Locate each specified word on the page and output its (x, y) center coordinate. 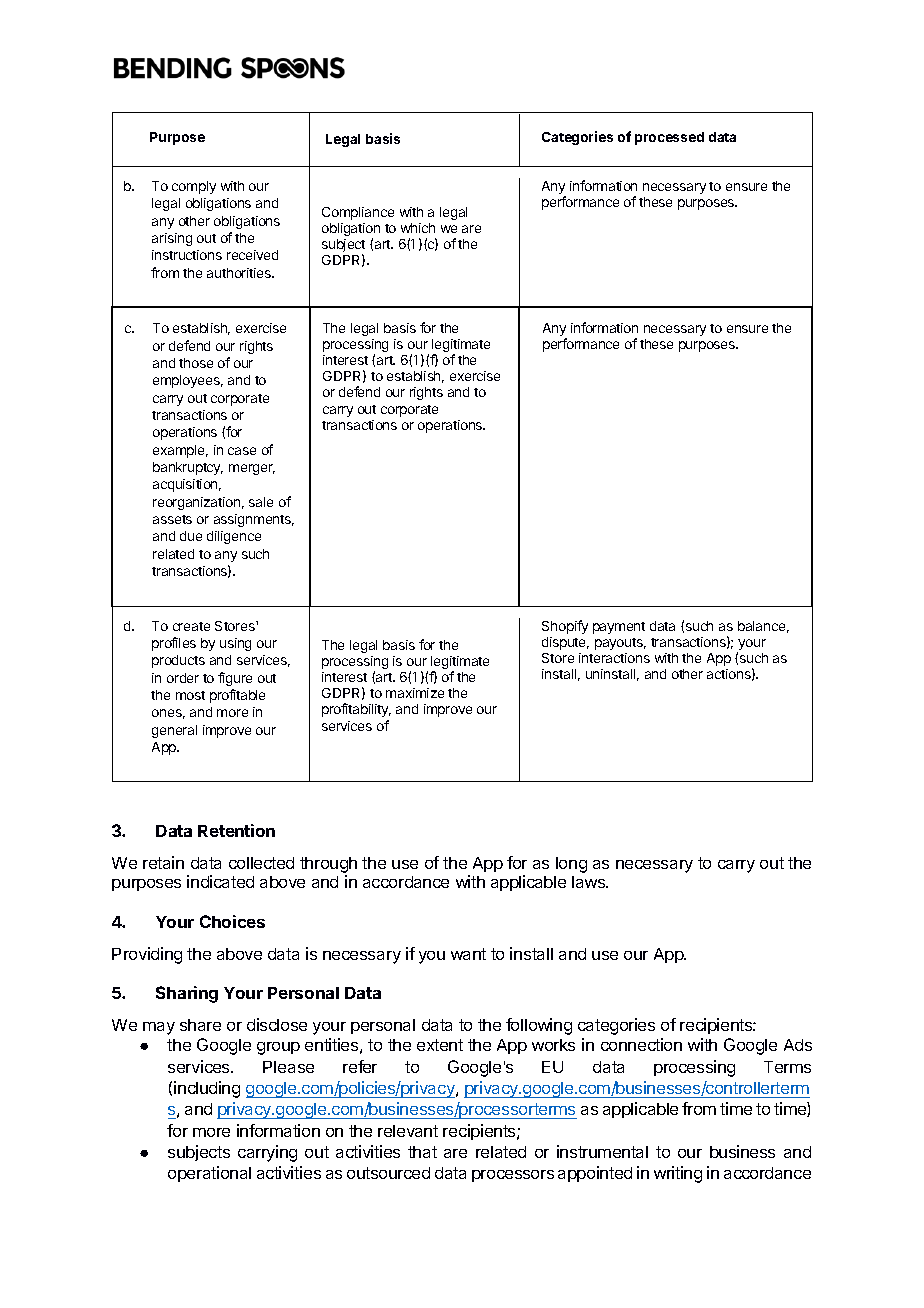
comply (194, 187)
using (235, 644)
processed (669, 138)
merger (252, 469)
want (468, 954)
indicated (220, 881)
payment (619, 628)
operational (209, 1174)
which (418, 228)
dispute (565, 643)
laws (590, 882)
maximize (415, 693)
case (242, 451)
